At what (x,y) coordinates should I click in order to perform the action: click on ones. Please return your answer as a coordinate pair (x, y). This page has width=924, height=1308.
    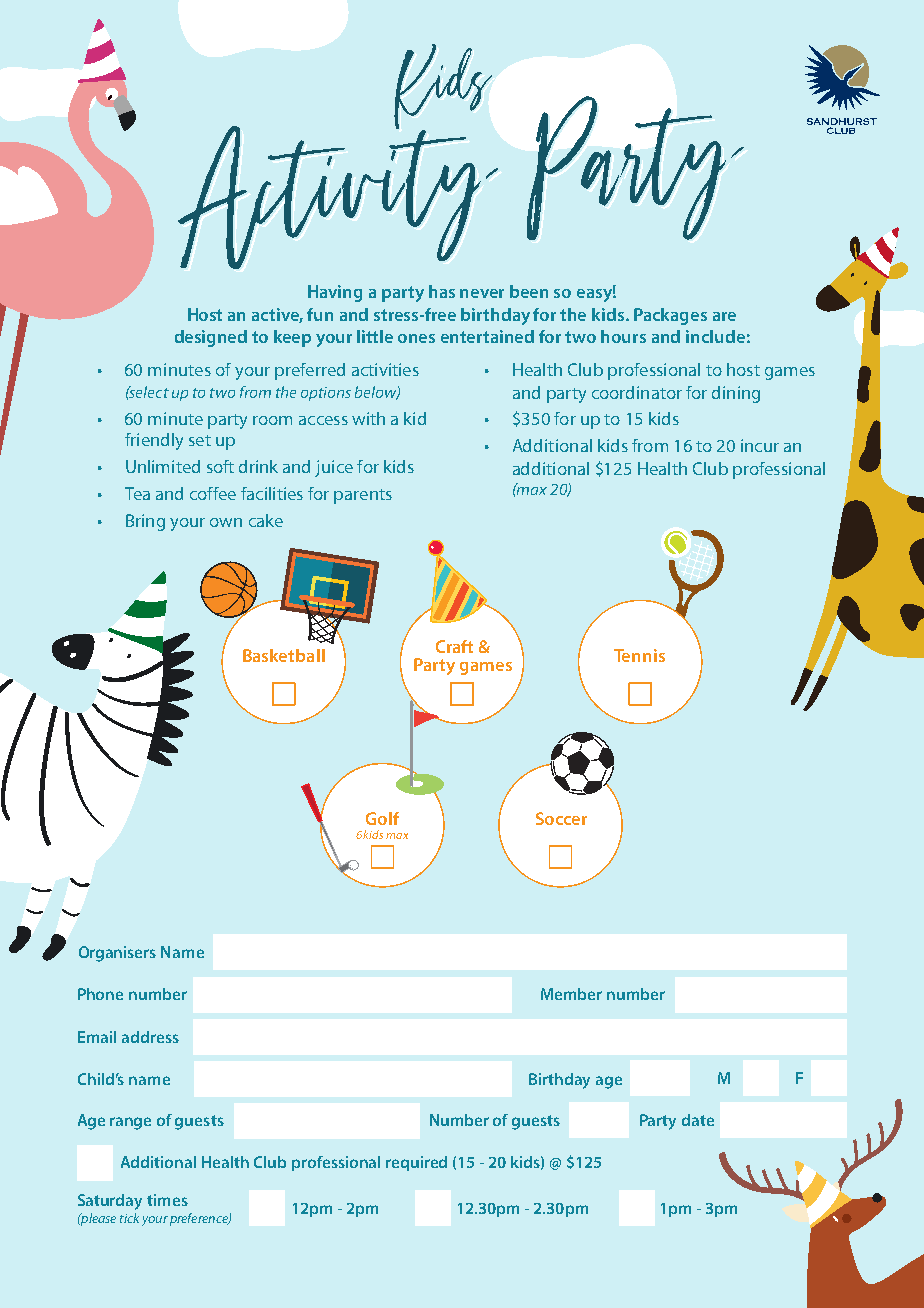
    Looking at the image, I should click on (416, 338).
